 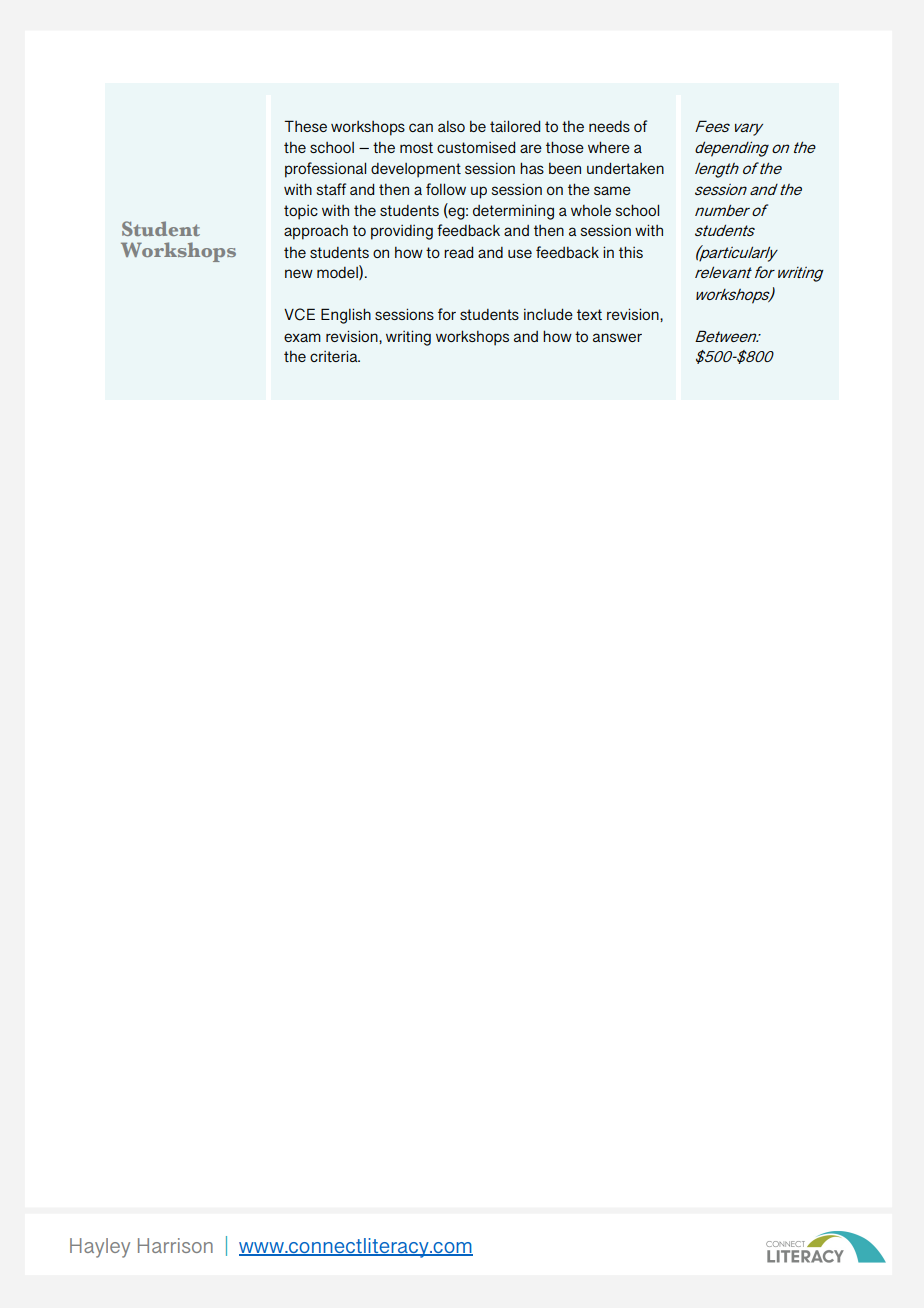 What do you see at coordinates (617, 337) in the screenshot?
I see `answer` at bounding box center [617, 337].
